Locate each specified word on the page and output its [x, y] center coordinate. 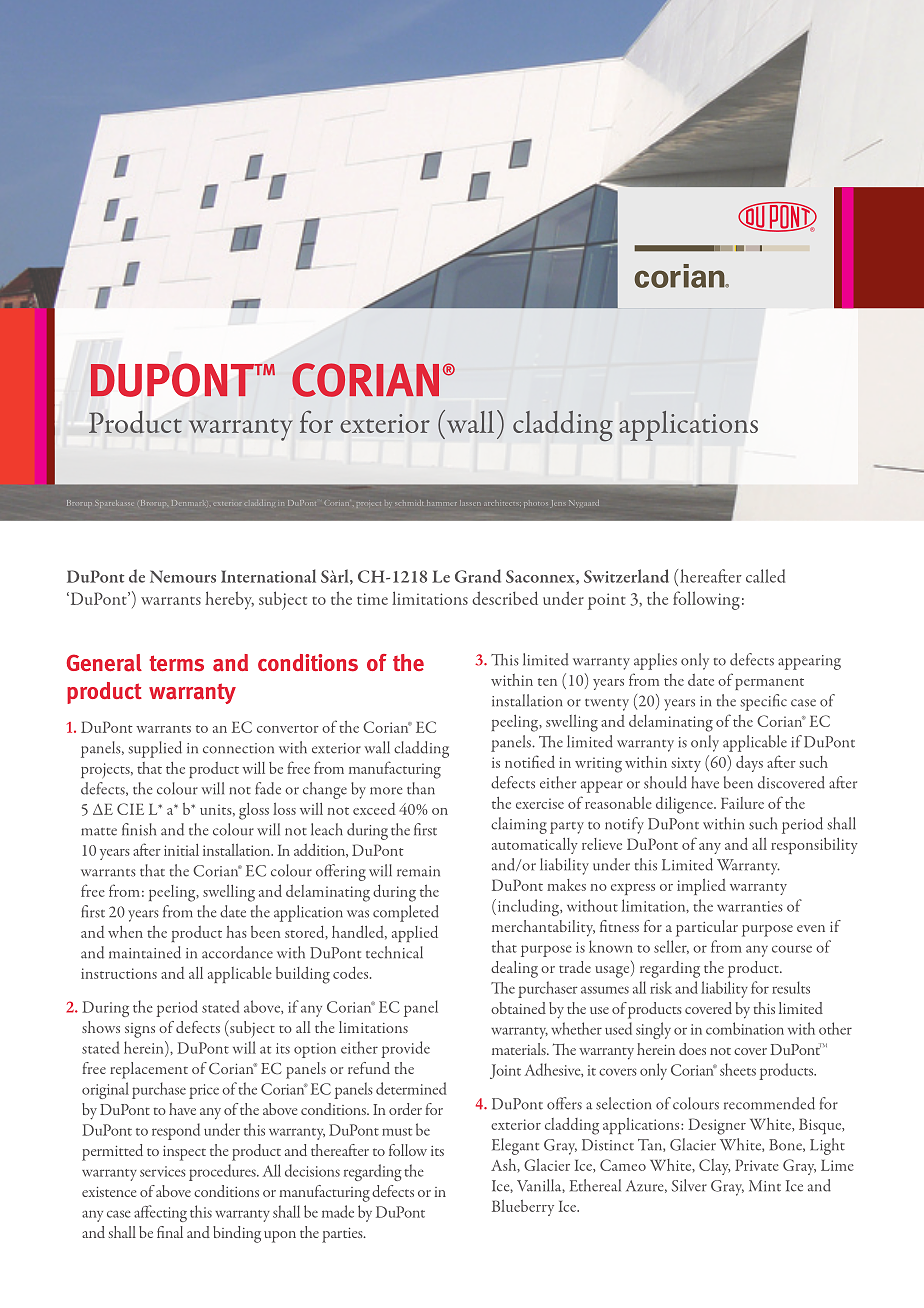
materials [520, 1049]
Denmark [189, 503]
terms [176, 663]
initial [181, 850]
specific [763, 702]
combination [745, 1028]
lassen [470, 503]
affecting [160, 1213]
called [765, 576]
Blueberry [523, 1208]
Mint [765, 1186]
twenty [607, 705]
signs [140, 1030]
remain [418, 871]
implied [701, 887]
